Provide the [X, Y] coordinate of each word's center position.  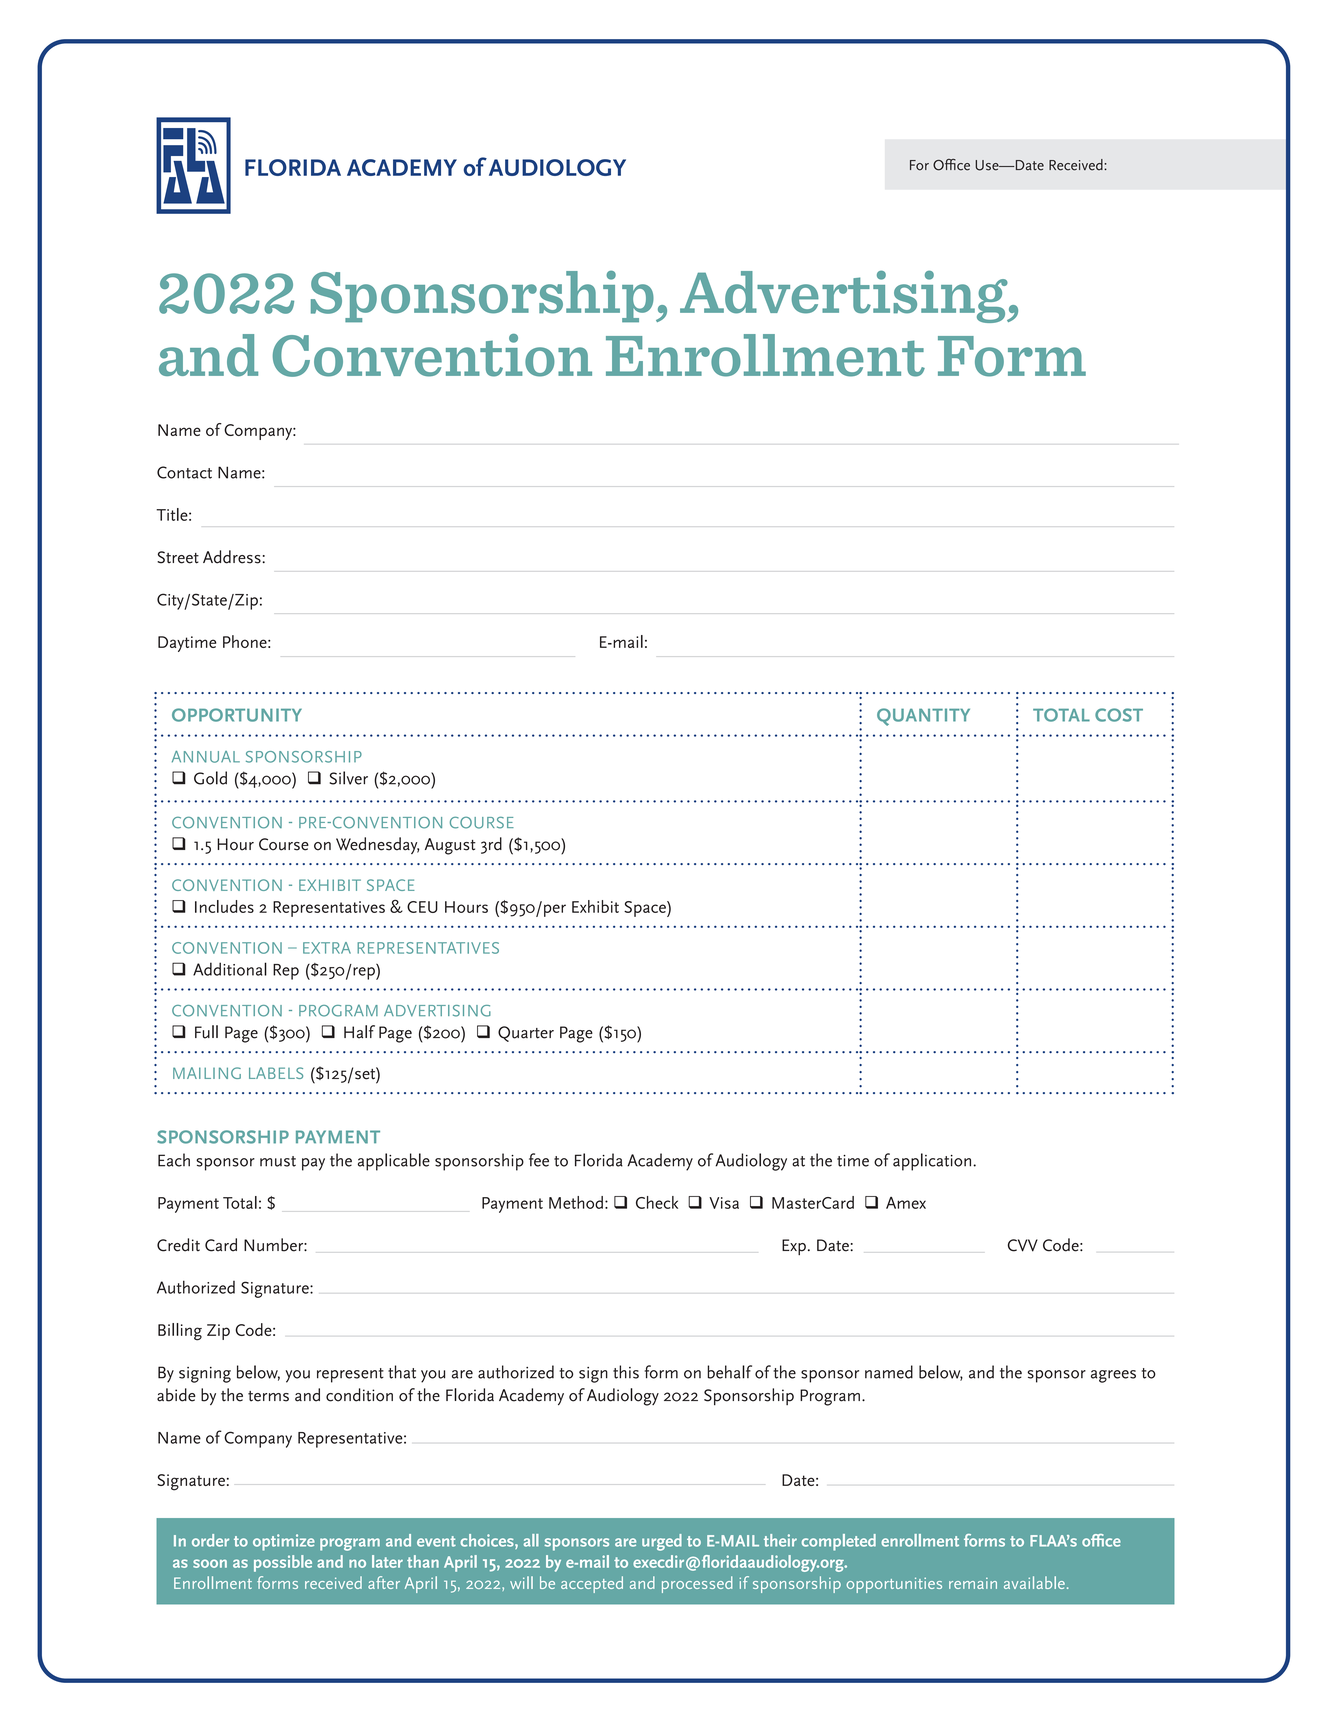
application [933, 1162]
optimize [284, 1542]
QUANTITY [923, 717]
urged [662, 1542]
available [1034, 1582]
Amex [906, 1203]
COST [1119, 715]
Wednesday [377, 845]
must [278, 1161]
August [450, 846]
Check [657, 1202]
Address [233, 557]
